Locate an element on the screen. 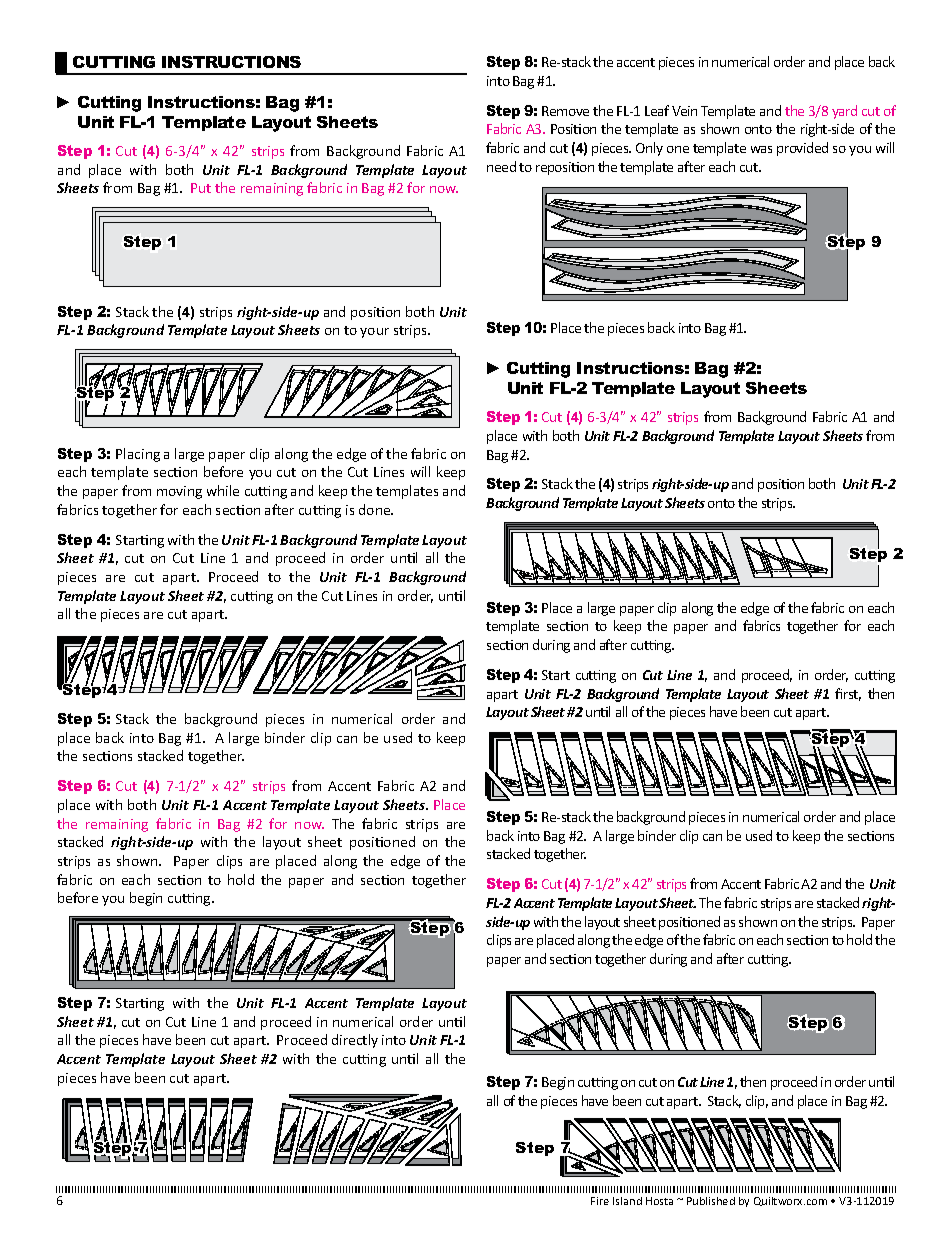 The width and height of the screenshot is (952, 1233). done is located at coordinates (376, 509).
